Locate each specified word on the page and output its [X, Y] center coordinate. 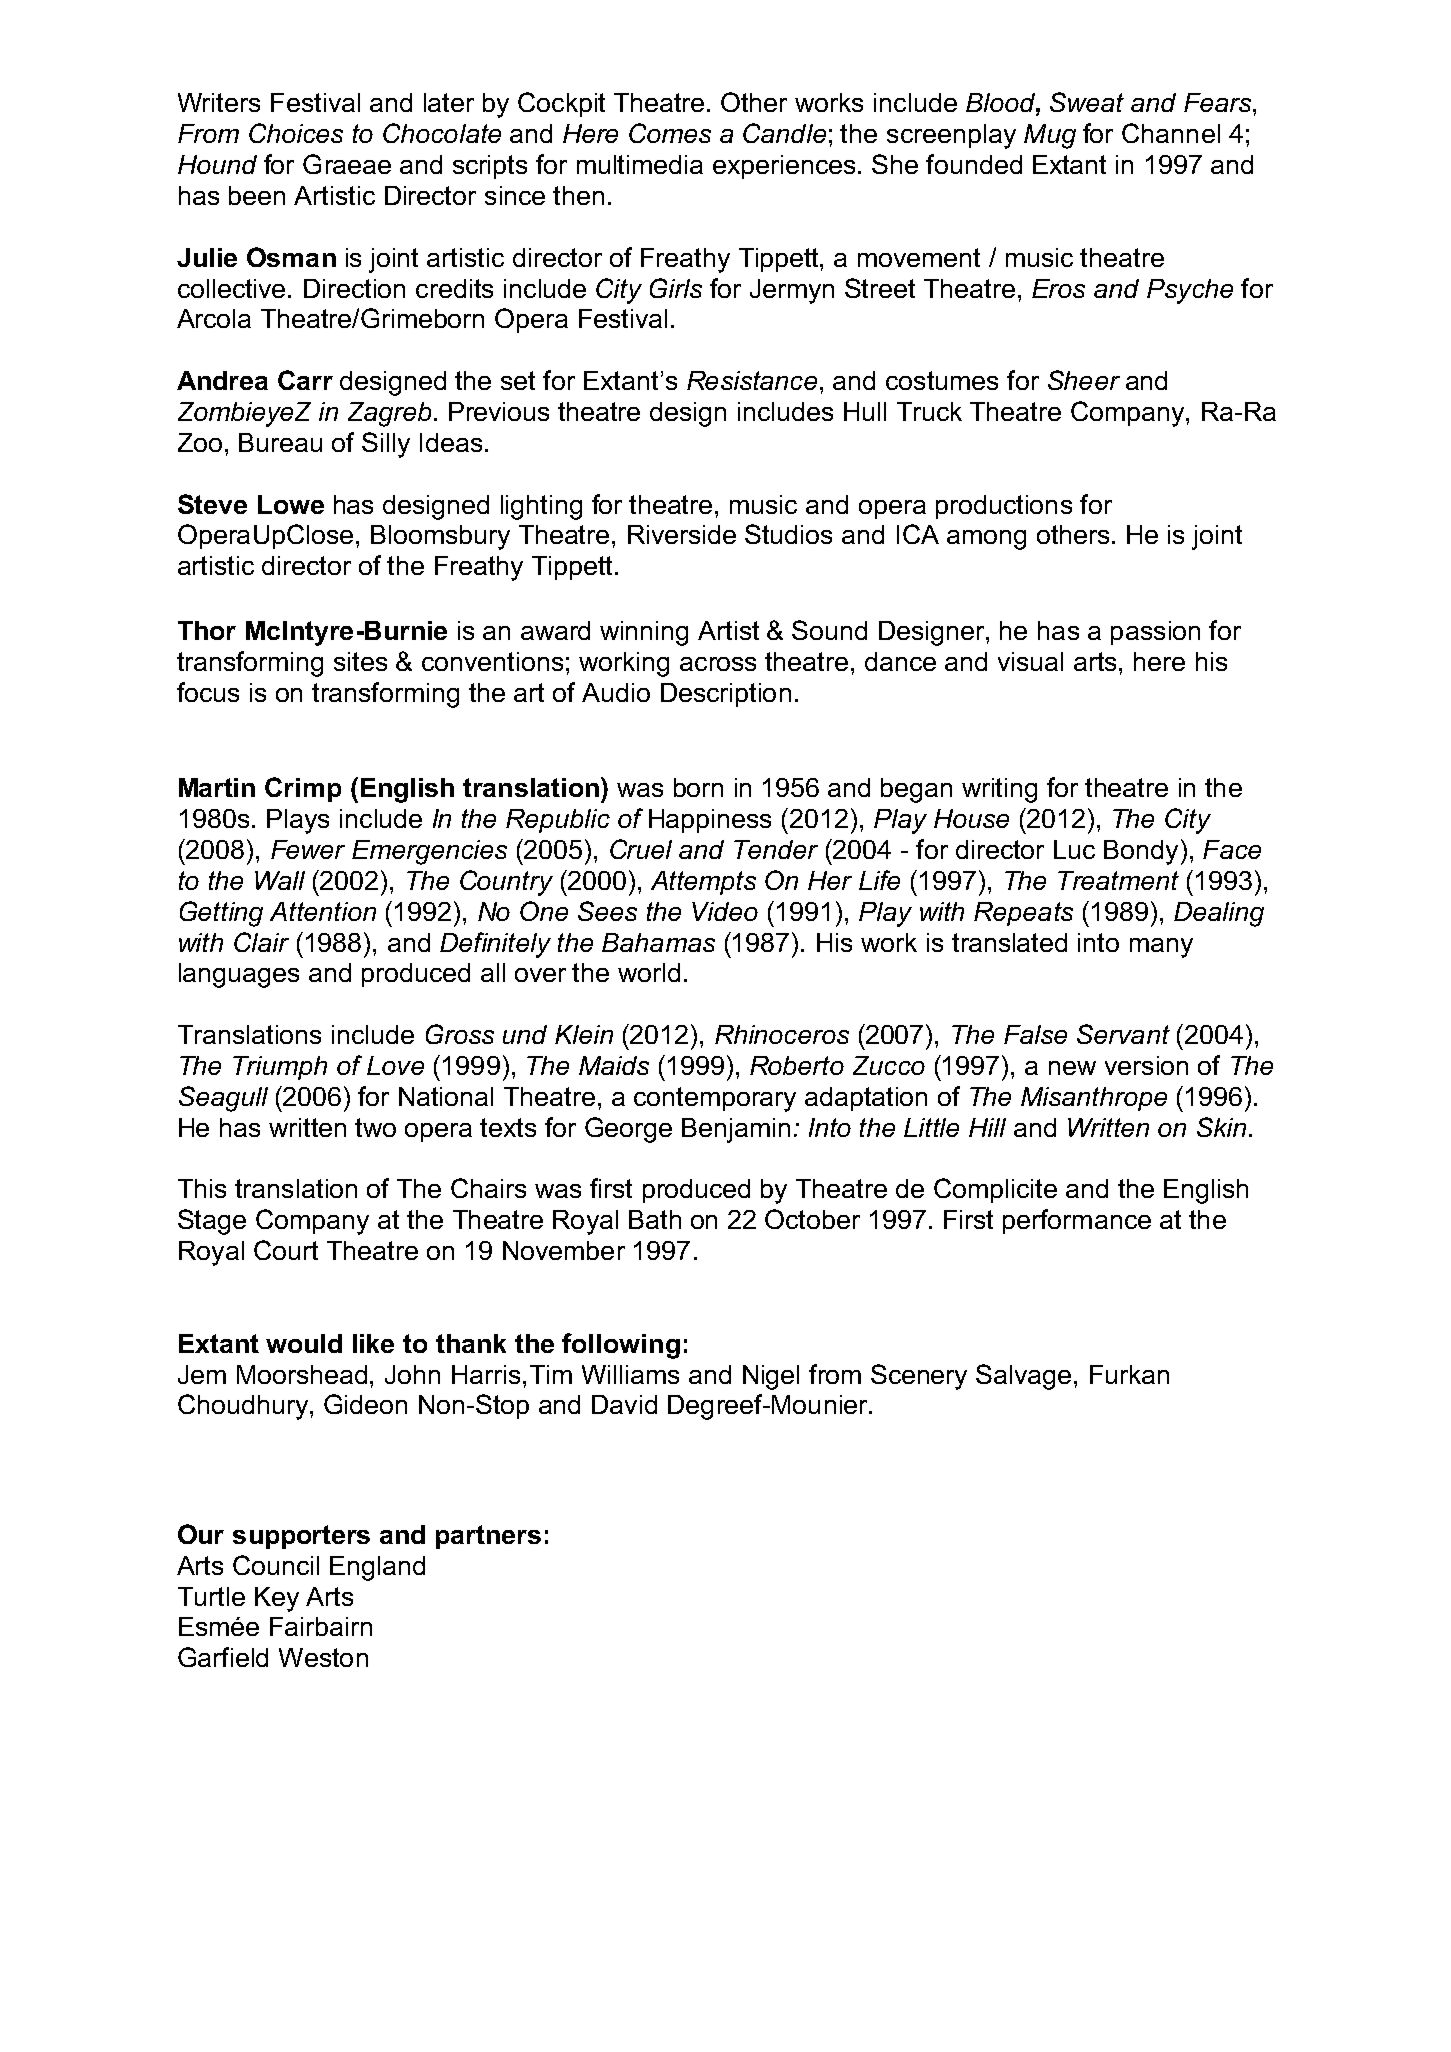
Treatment [1118, 880]
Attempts [703, 883]
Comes [670, 133]
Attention [323, 911]
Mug [1050, 136]
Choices [296, 133]
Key [277, 1599]
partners [488, 1537]
